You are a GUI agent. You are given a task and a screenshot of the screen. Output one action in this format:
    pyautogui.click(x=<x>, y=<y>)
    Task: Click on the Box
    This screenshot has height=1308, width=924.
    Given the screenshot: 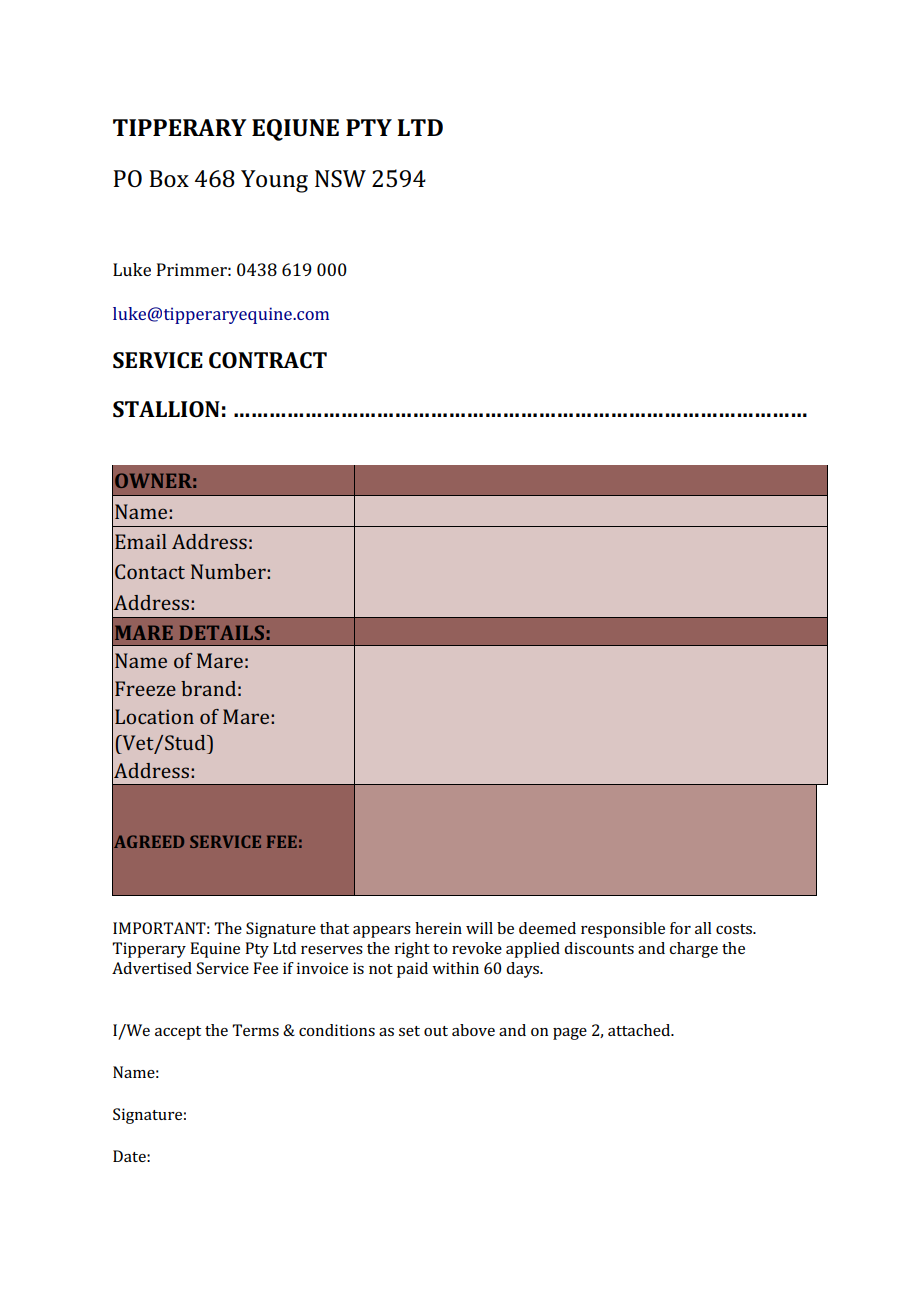 What is the action you would take?
    pyautogui.click(x=169, y=178)
